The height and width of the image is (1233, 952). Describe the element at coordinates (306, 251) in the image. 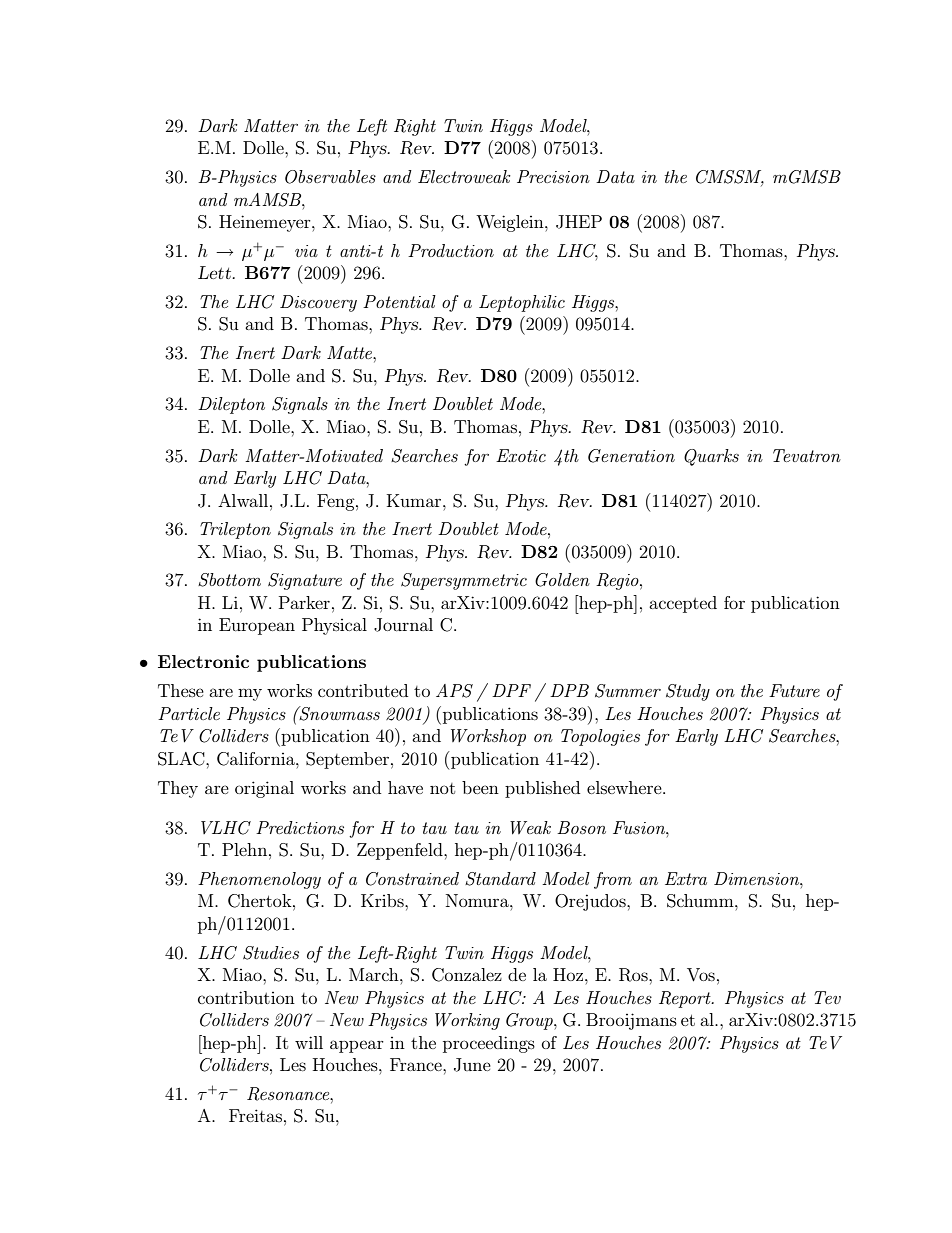

I see `via` at that location.
